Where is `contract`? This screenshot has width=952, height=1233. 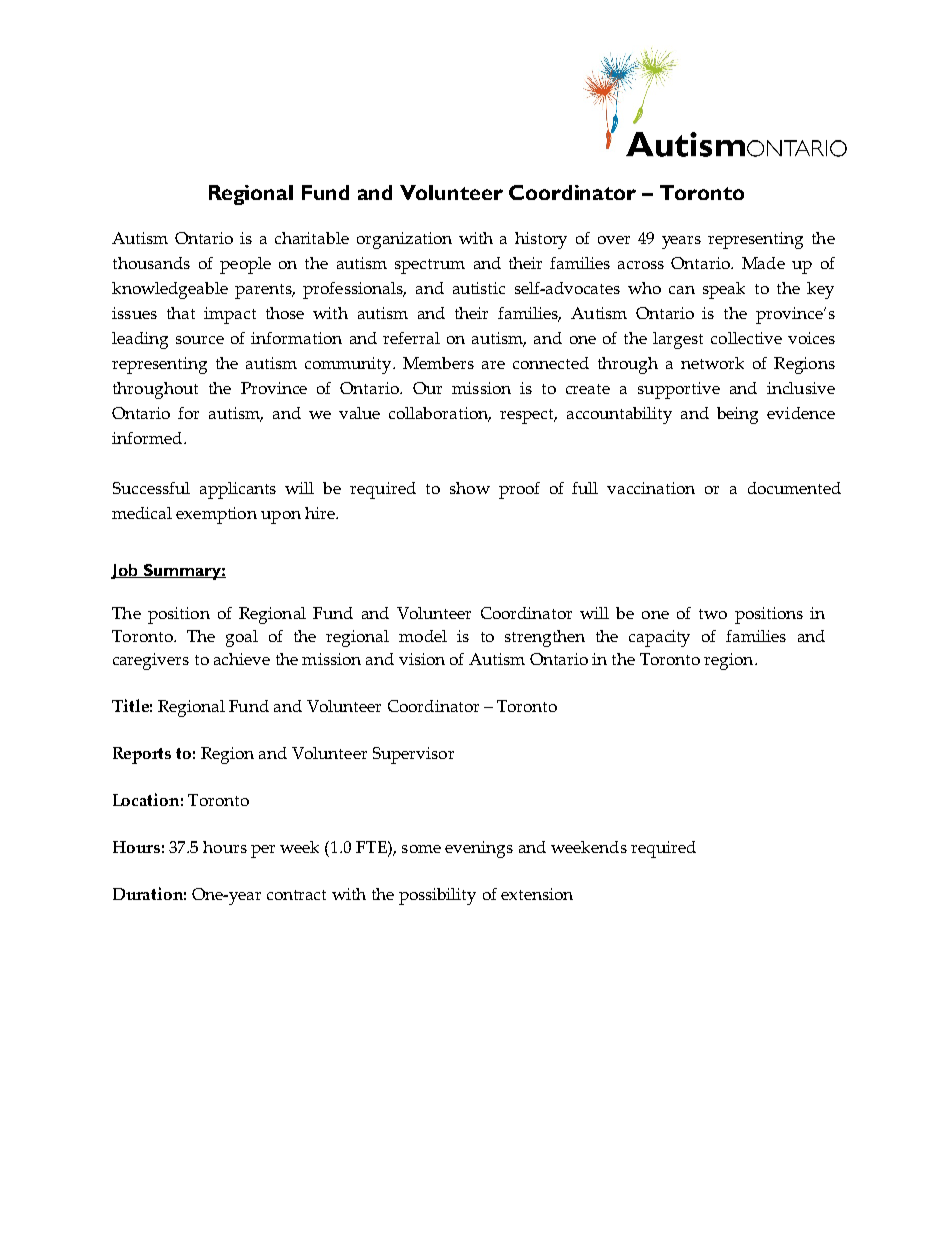 contract is located at coordinates (296, 895).
